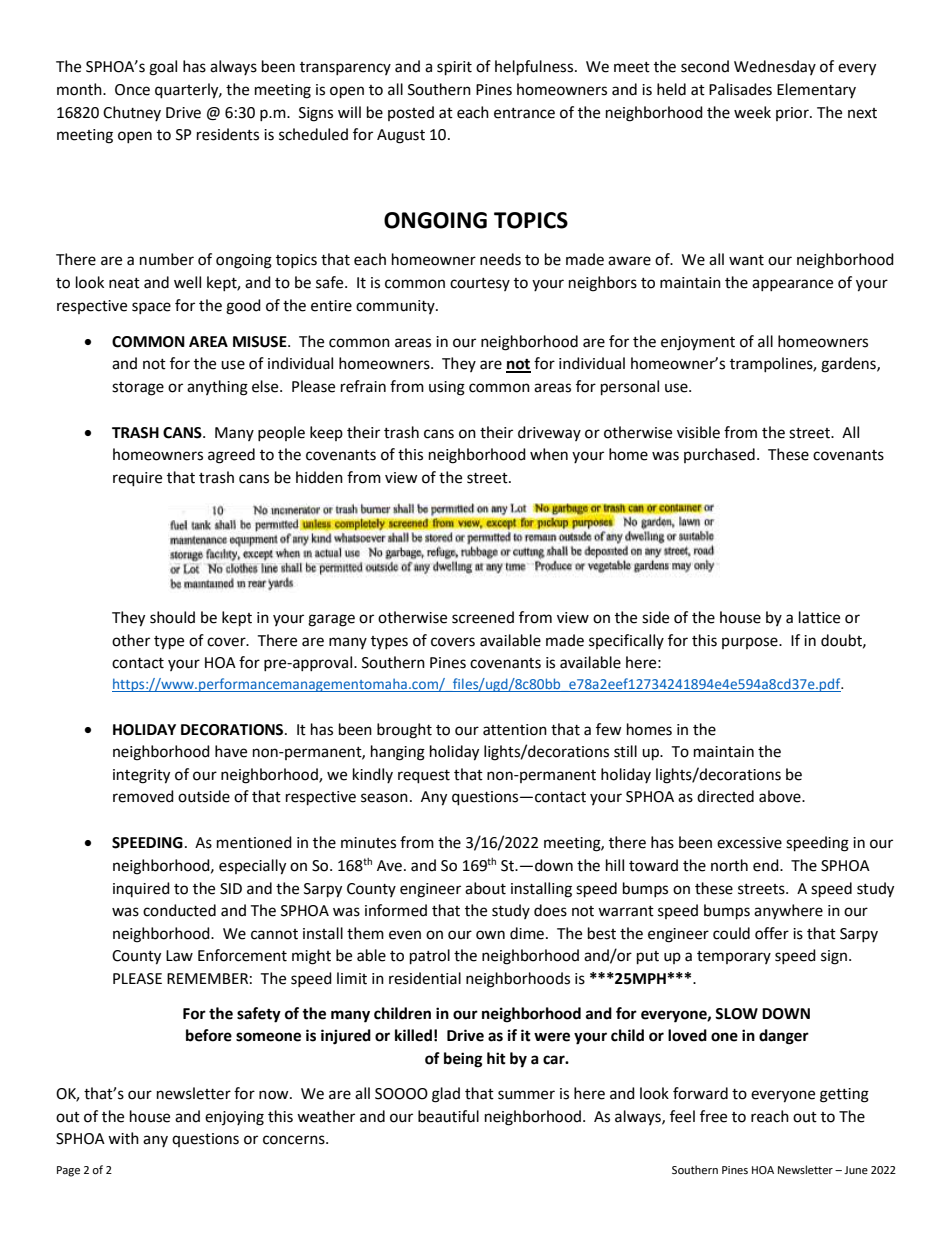 The image size is (952, 1233). I want to click on beautiful, so click(448, 1116).
